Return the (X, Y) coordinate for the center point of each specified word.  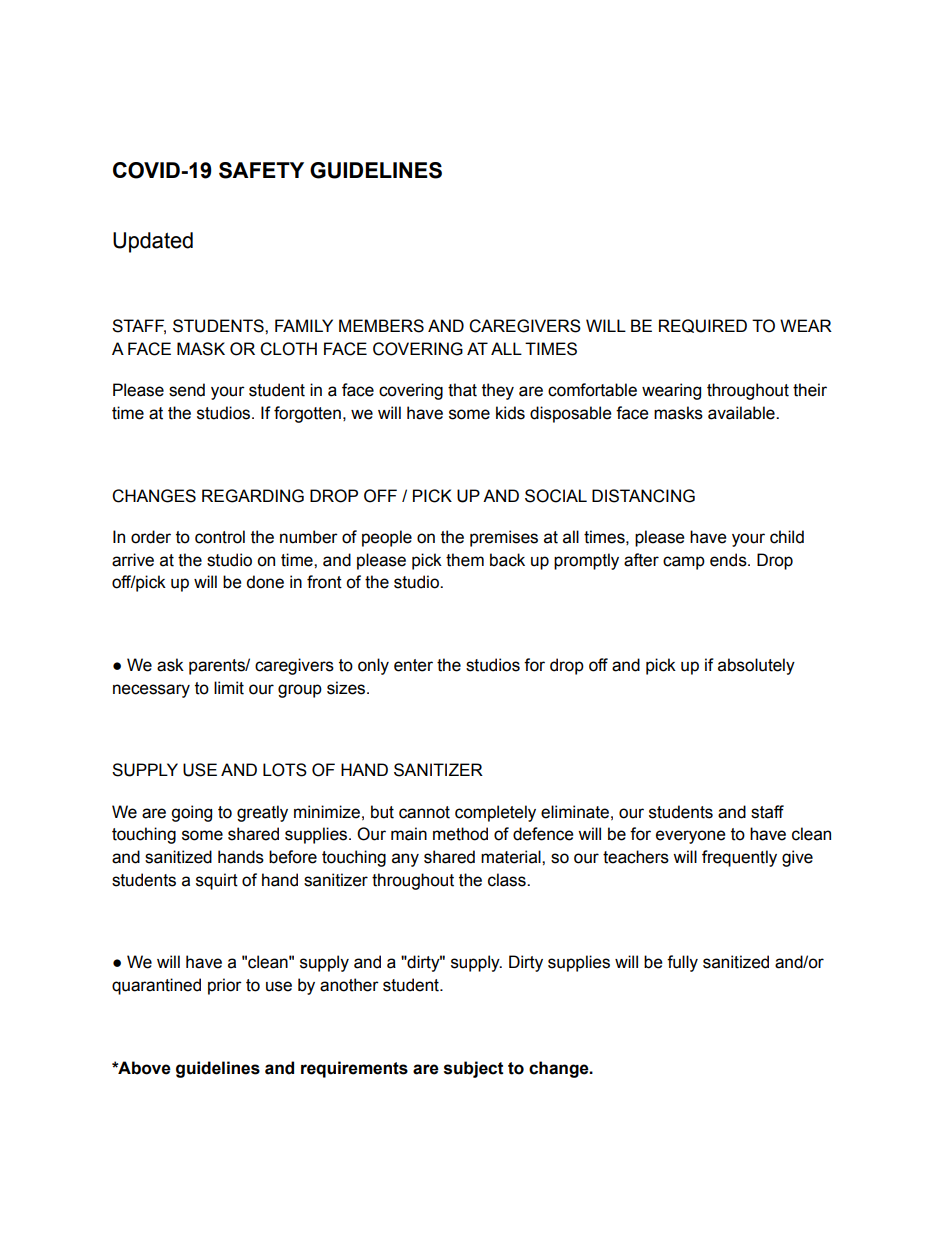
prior (225, 986)
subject (474, 1069)
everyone (691, 837)
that (462, 390)
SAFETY (261, 170)
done (265, 582)
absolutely (756, 666)
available (742, 413)
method (460, 834)
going (191, 813)
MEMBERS (381, 326)
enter (413, 665)
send (187, 390)
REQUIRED (703, 326)
